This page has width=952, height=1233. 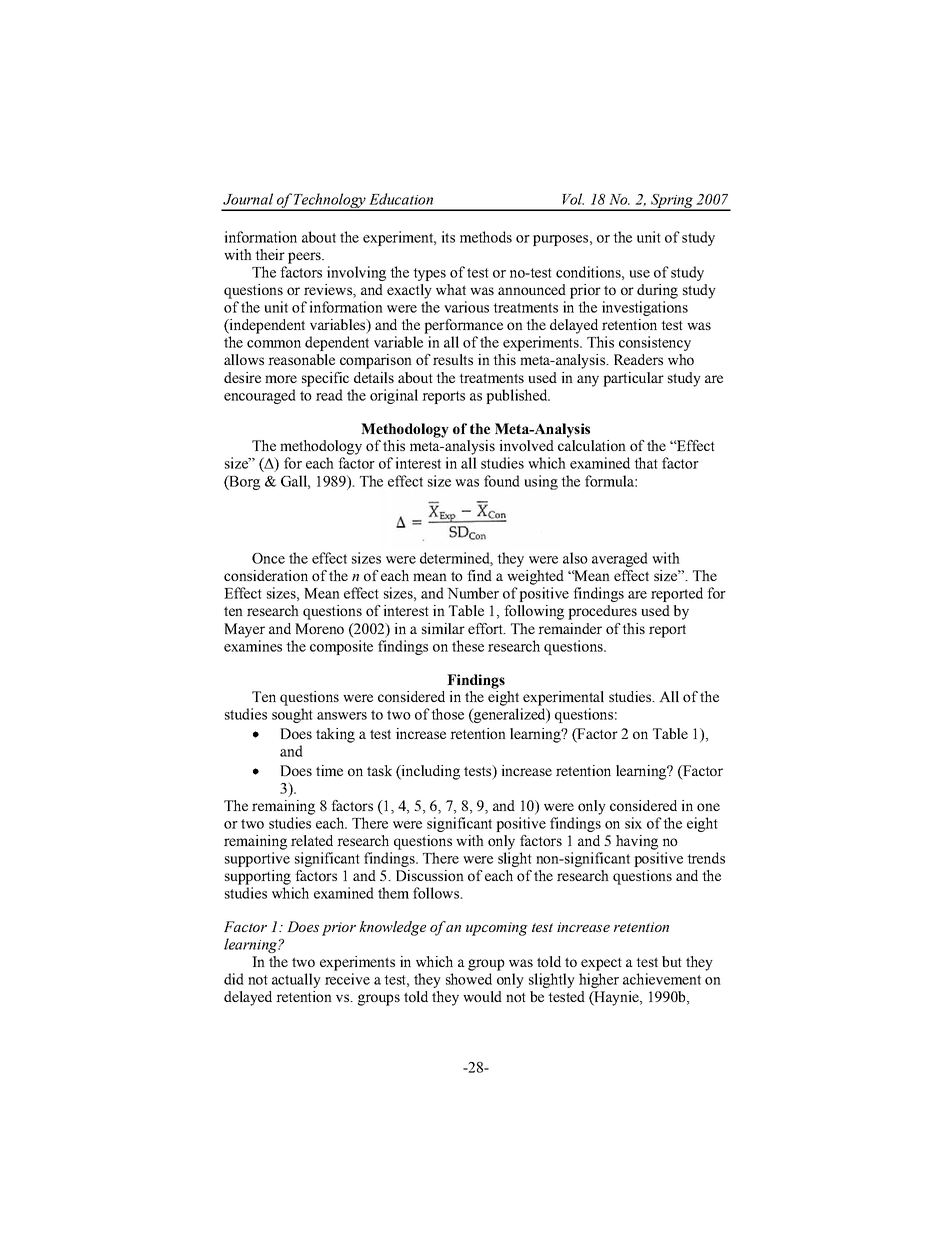 I want to click on consideration, so click(x=266, y=575).
